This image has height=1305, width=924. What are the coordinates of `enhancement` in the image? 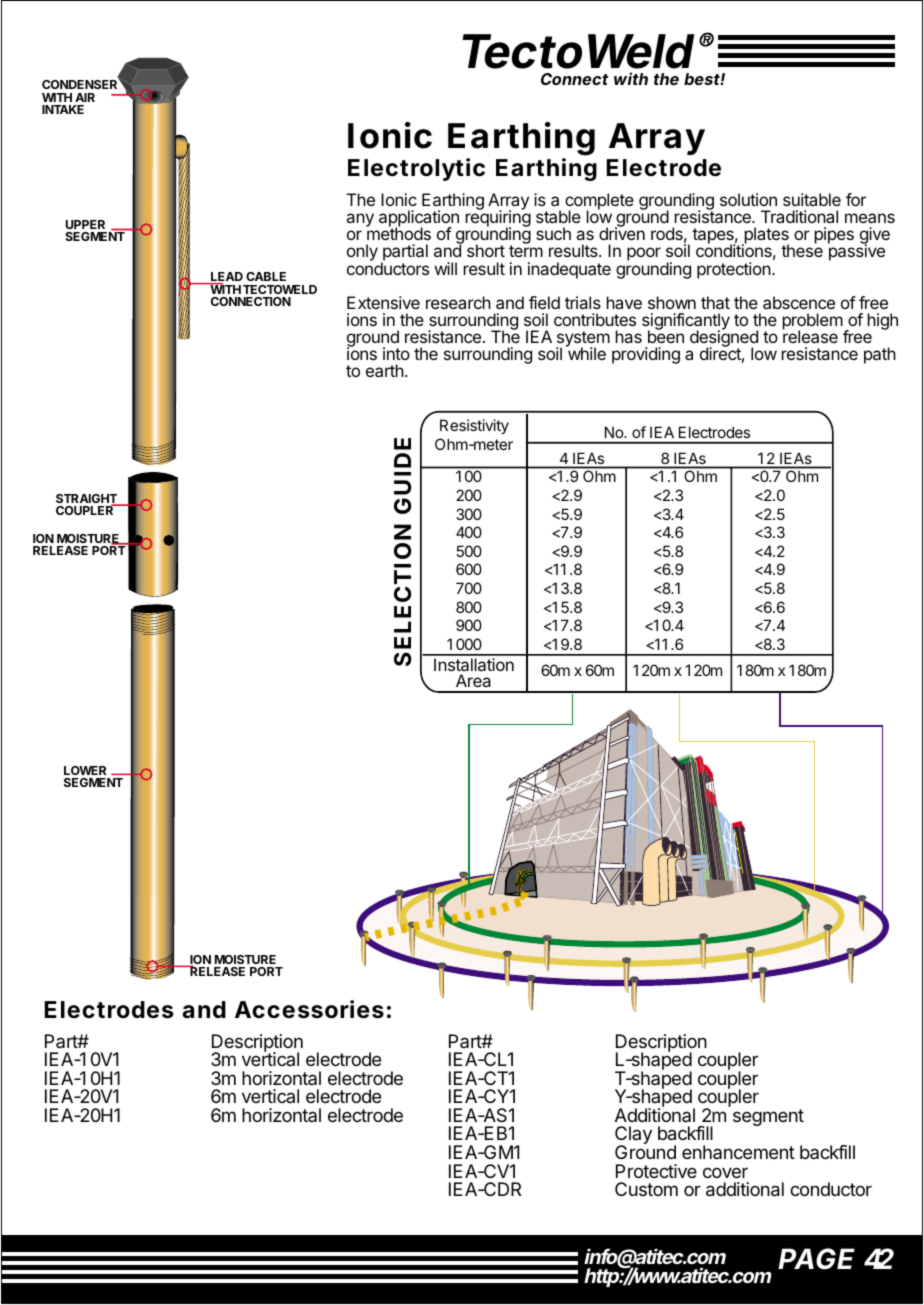 It's located at (738, 1152).
